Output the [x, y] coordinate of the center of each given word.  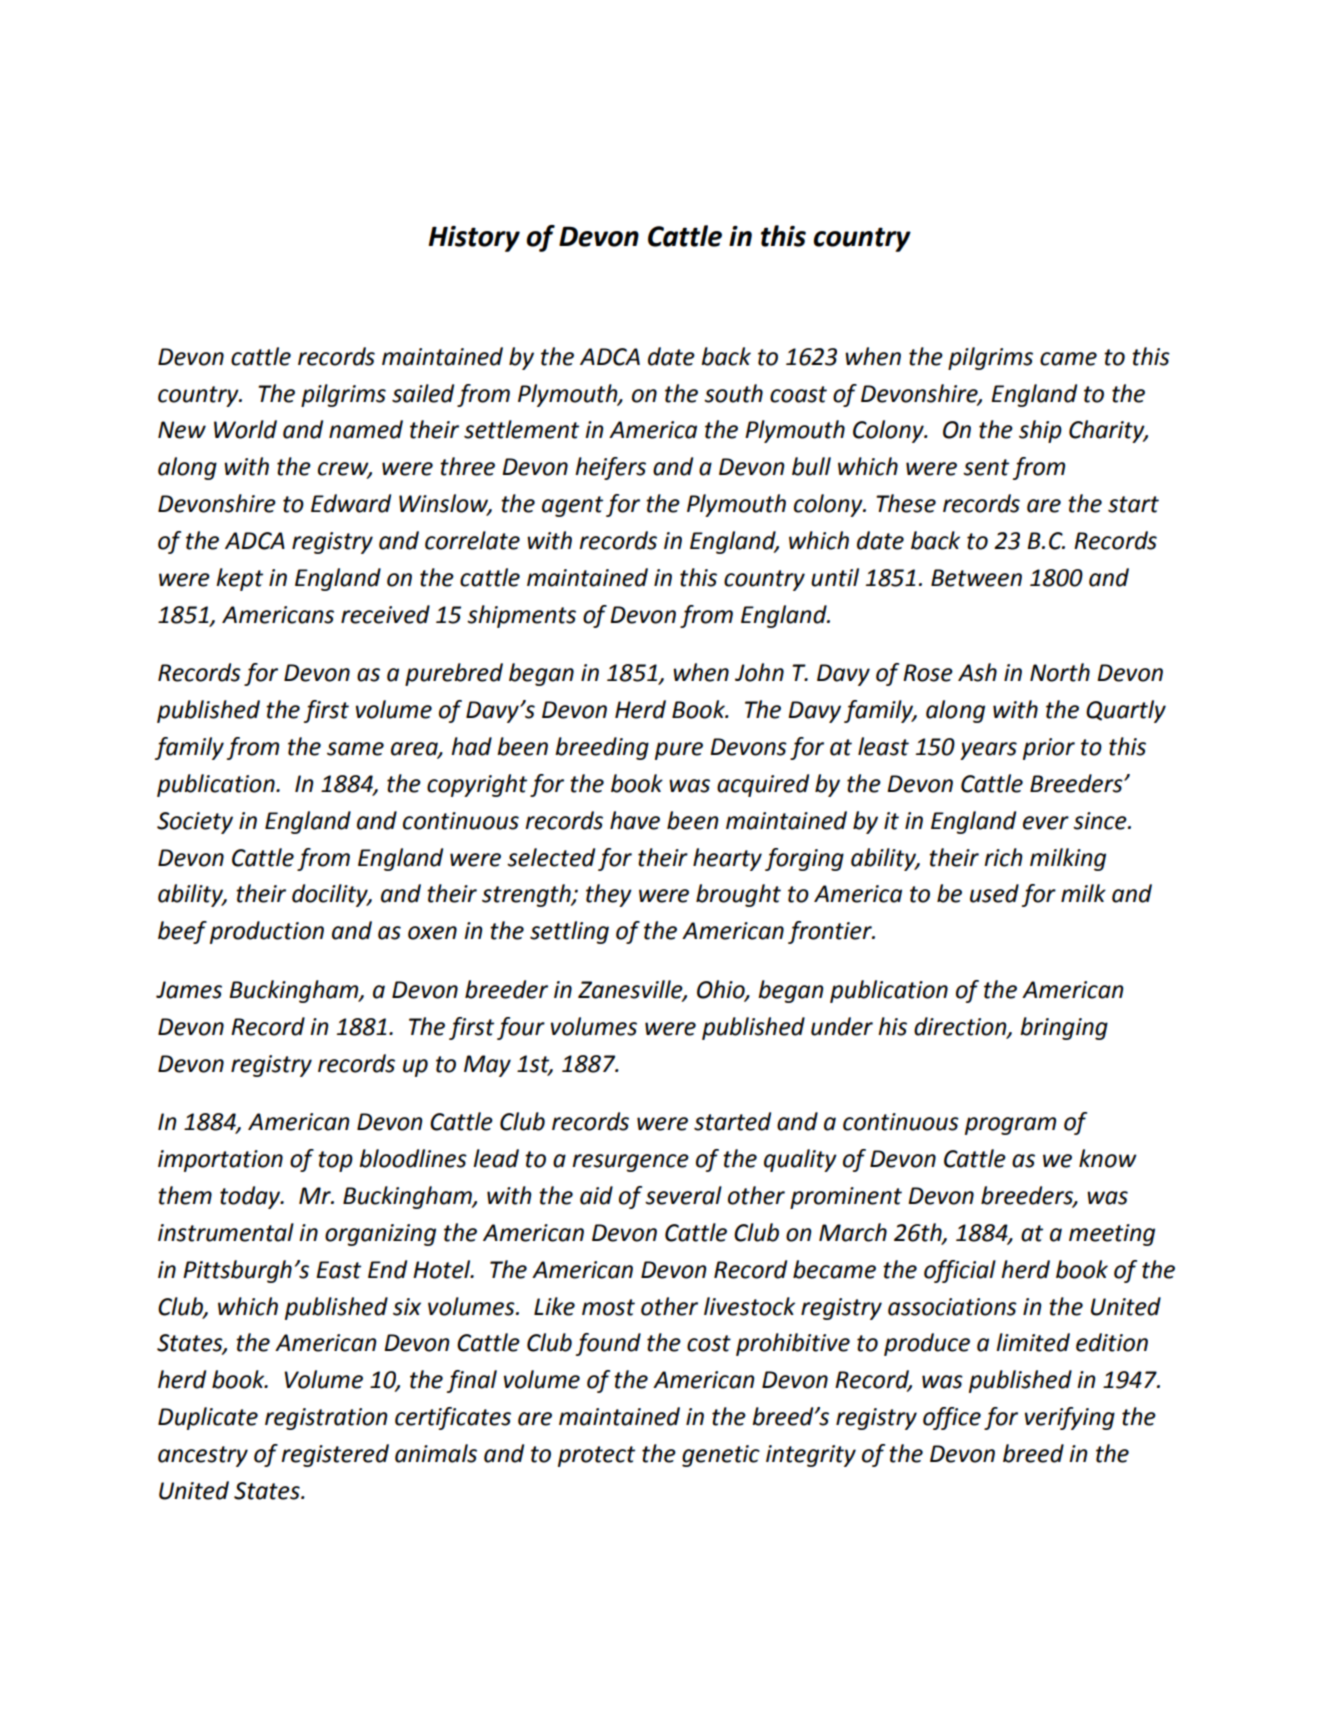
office [952, 1418]
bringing [1064, 1028]
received [385, 614]
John [759, 672]
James [189, 990]
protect [596, 1456]
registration [326, 1419]
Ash [977, 672]
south [733, 393]
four [521, 1028]
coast [798, 394]
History [474, 239]
